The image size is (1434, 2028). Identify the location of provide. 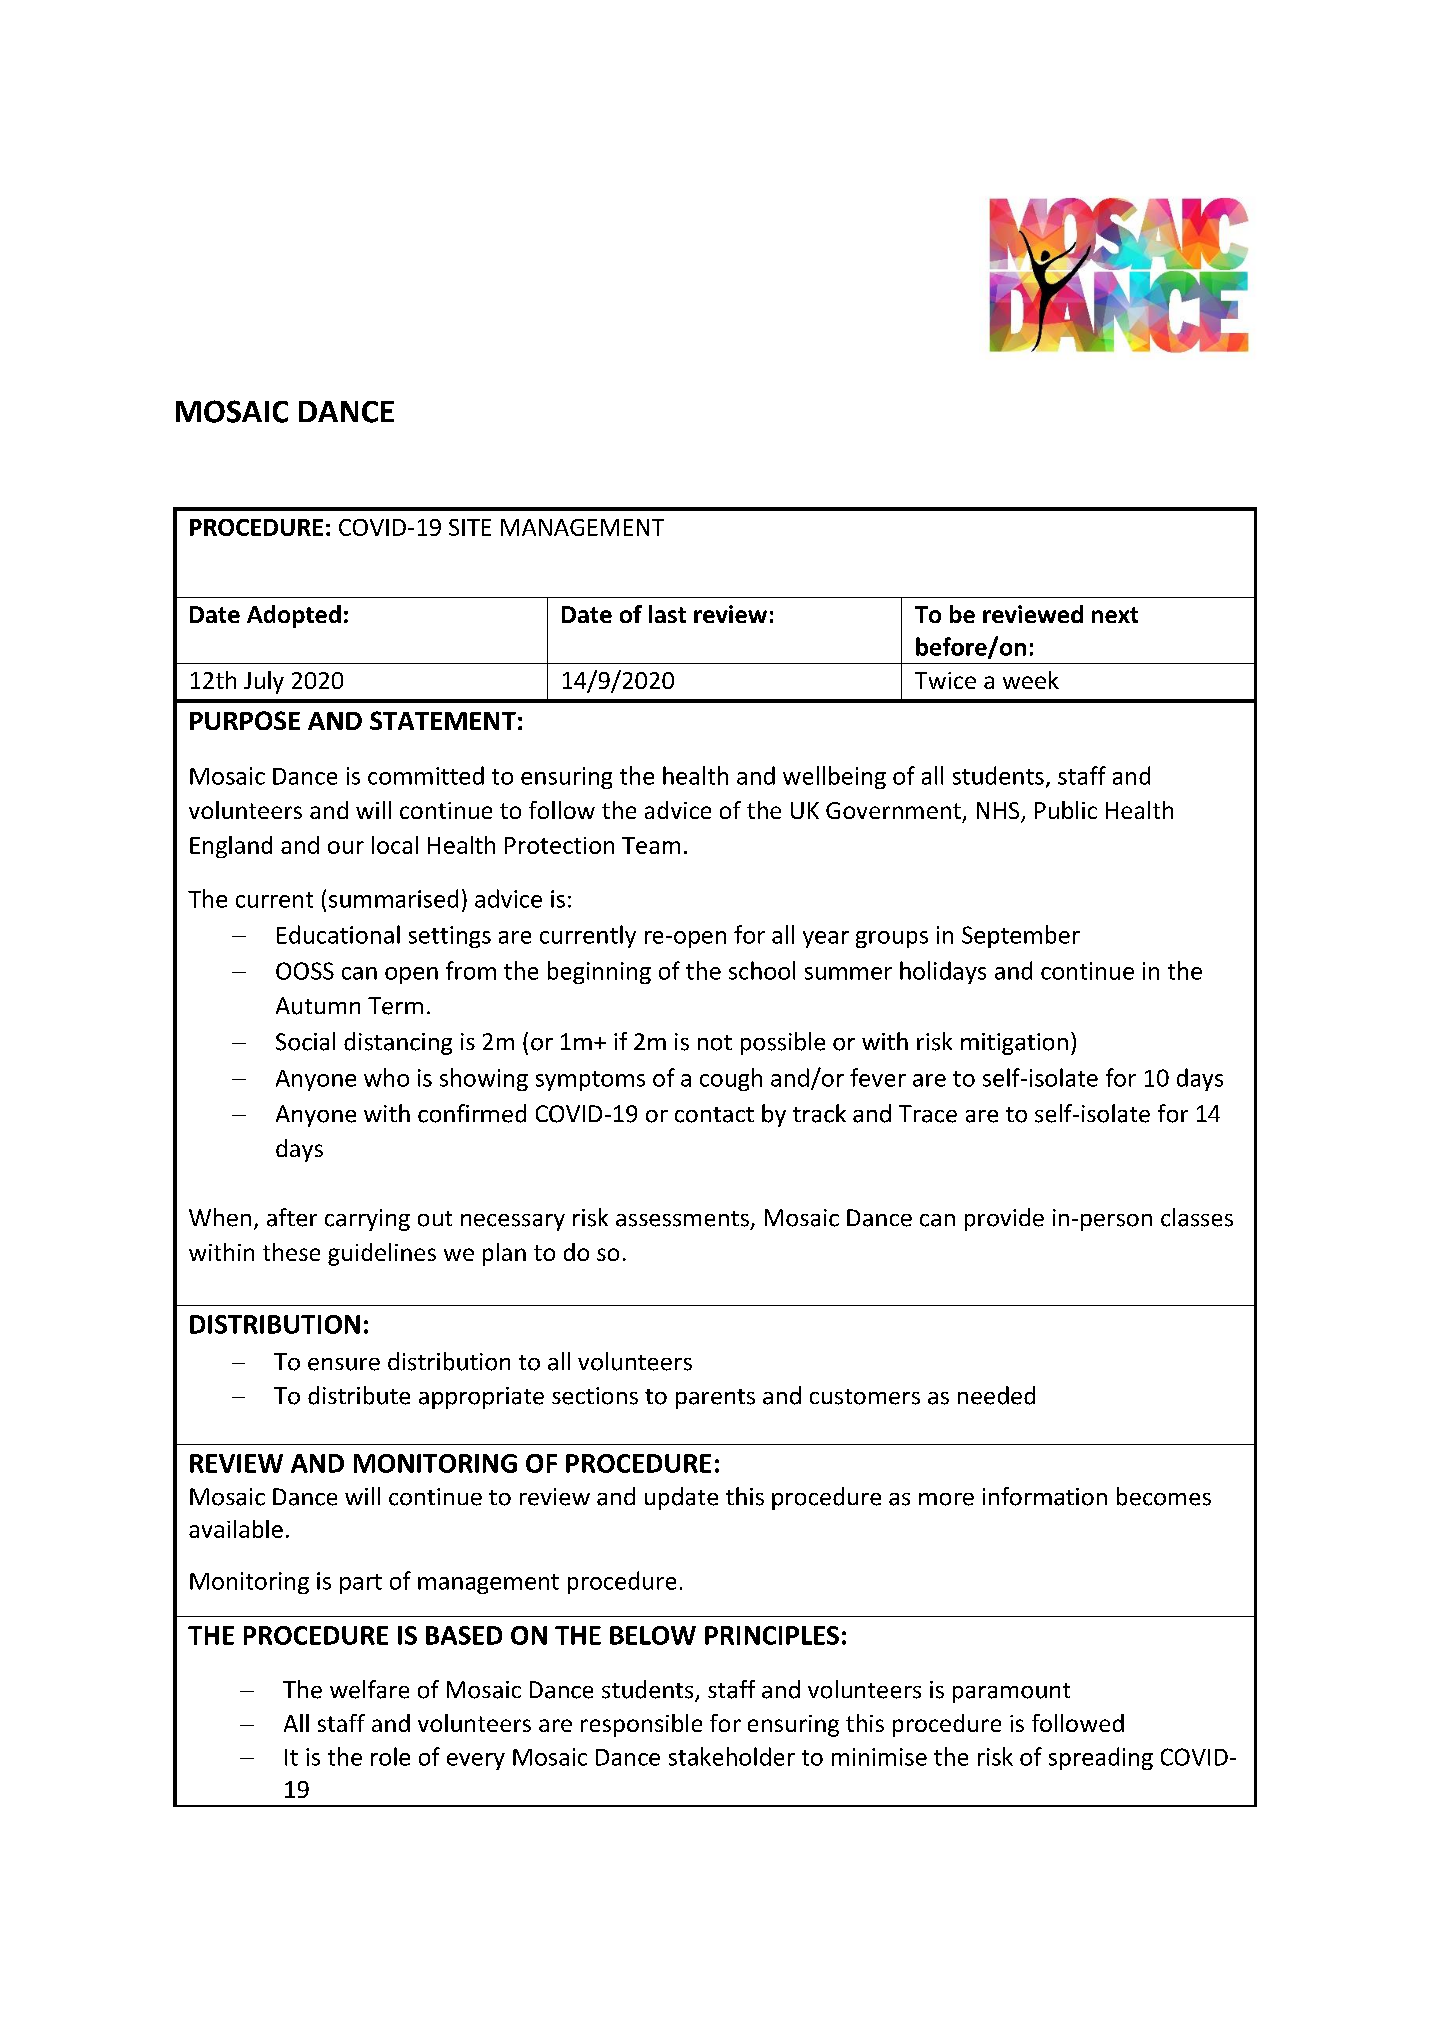
(1004, 1219).
